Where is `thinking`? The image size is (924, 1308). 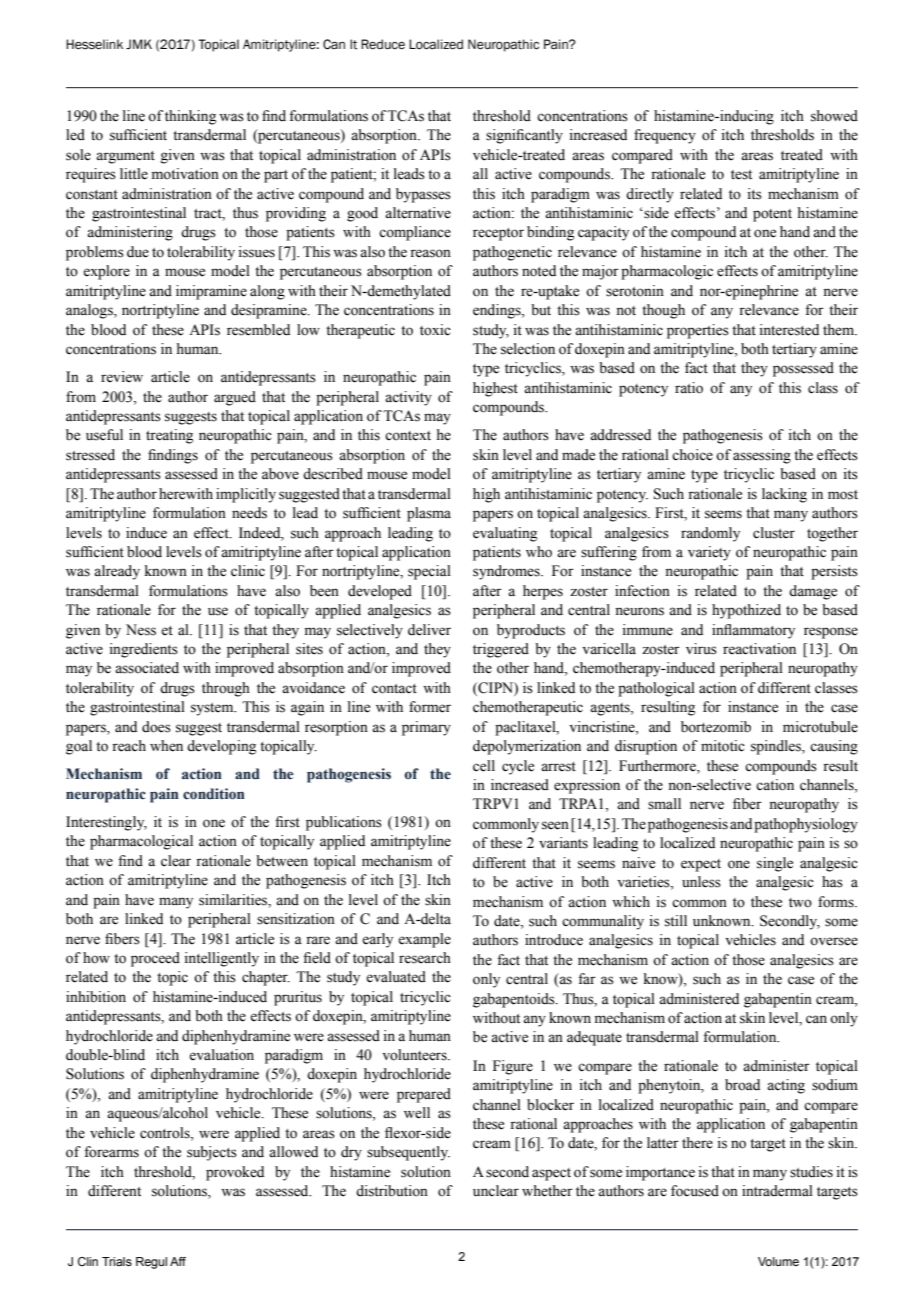 thinking is located at coordinates (190, 117).
